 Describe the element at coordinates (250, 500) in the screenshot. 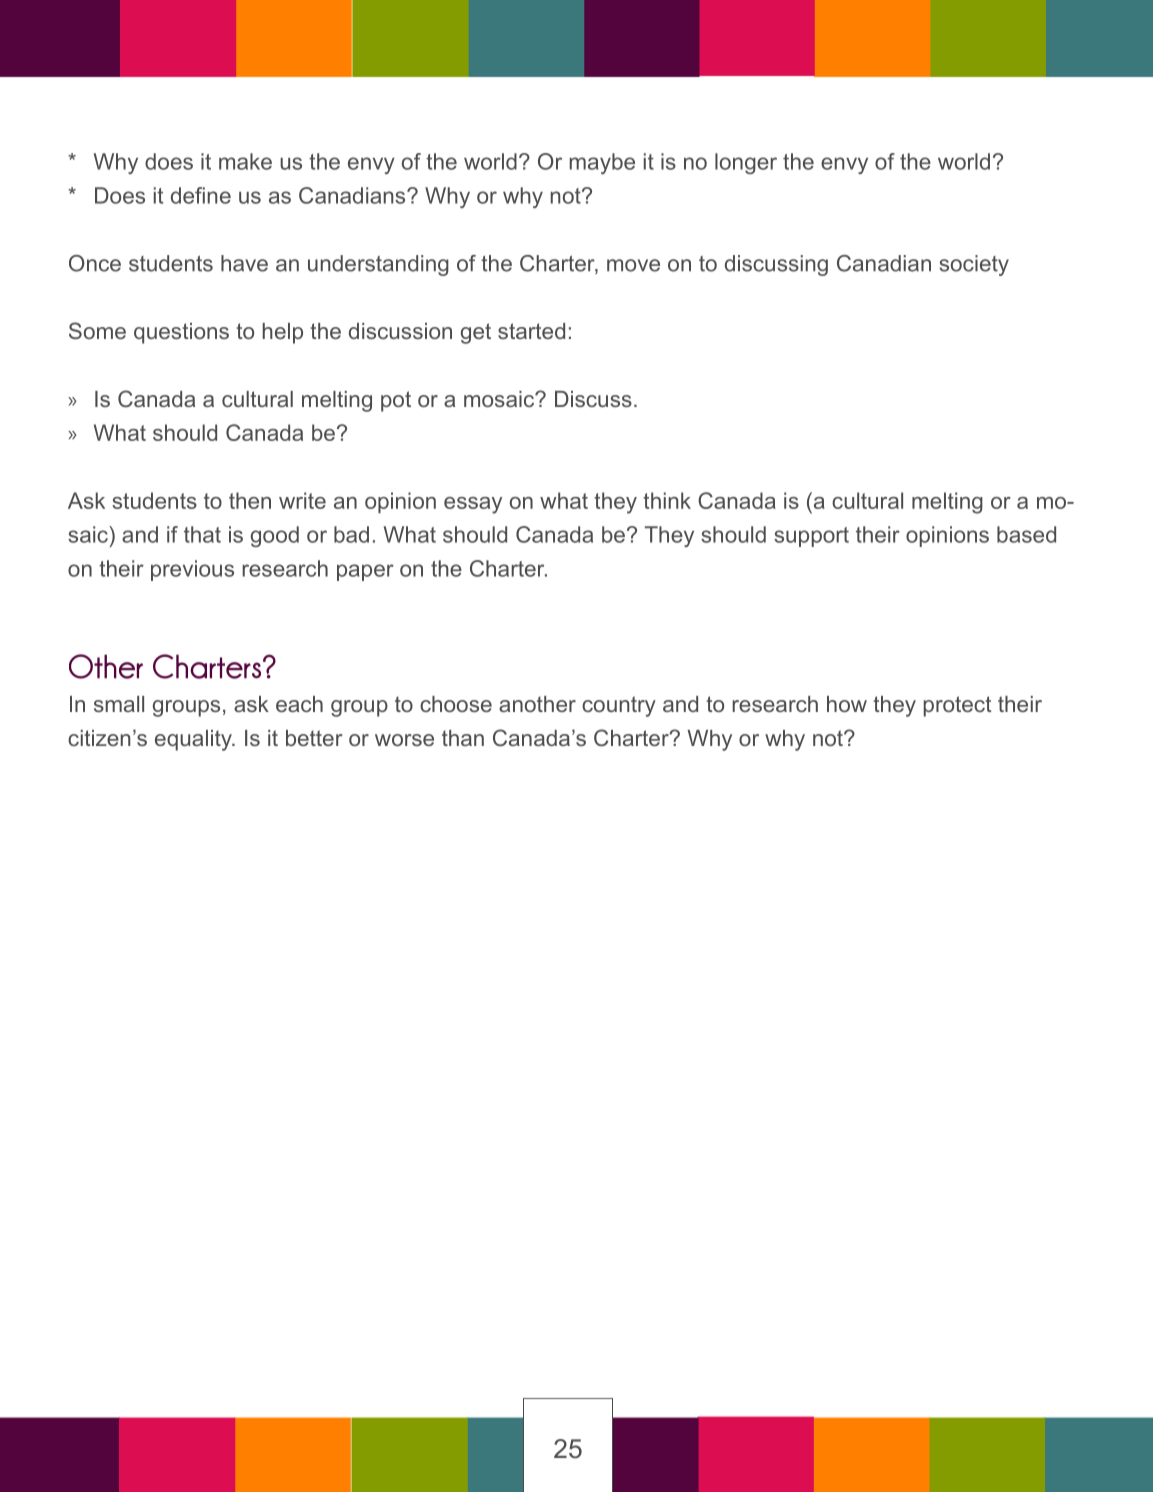

I see `then` at that location.
